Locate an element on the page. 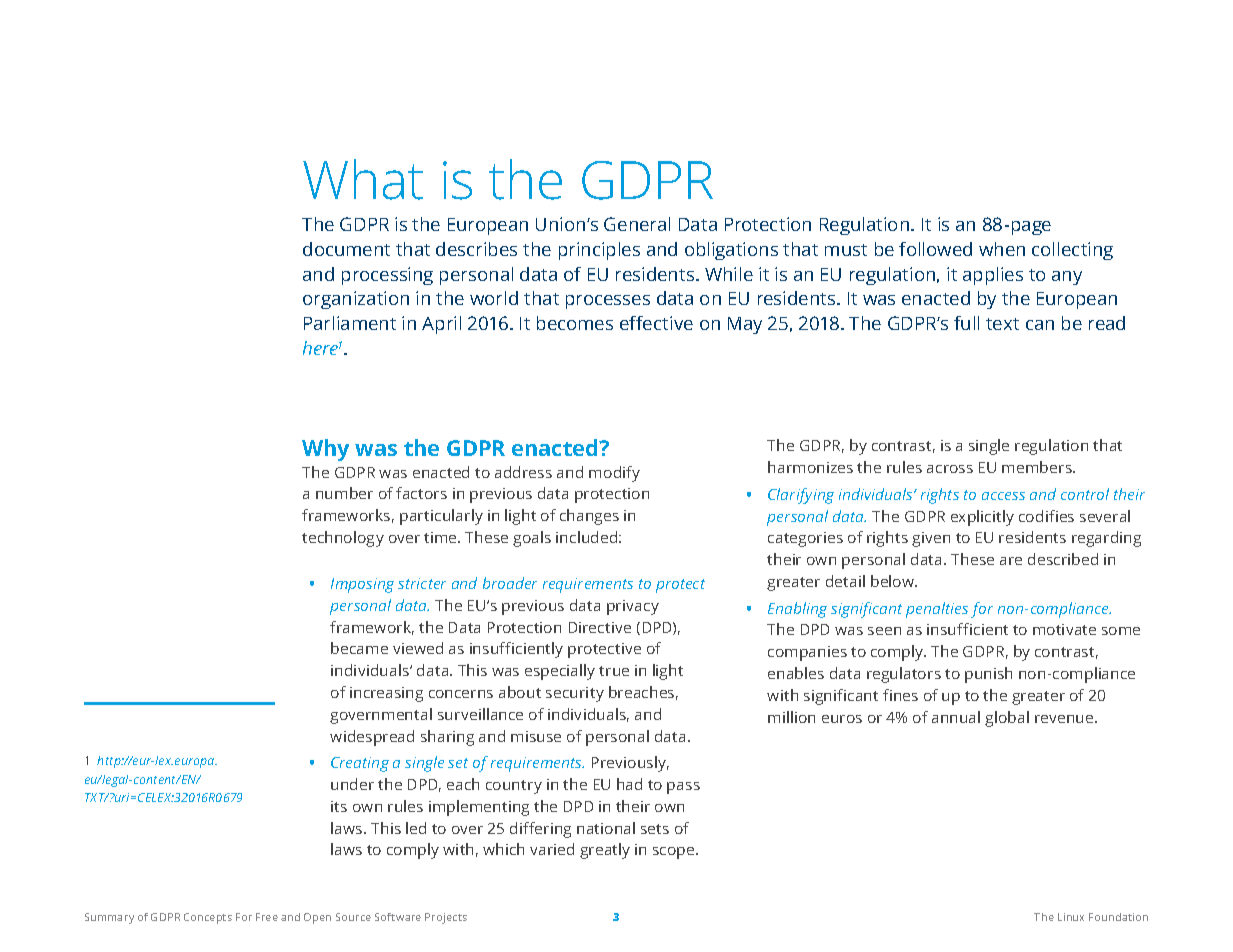  What is located at coordinates (363, 179).
